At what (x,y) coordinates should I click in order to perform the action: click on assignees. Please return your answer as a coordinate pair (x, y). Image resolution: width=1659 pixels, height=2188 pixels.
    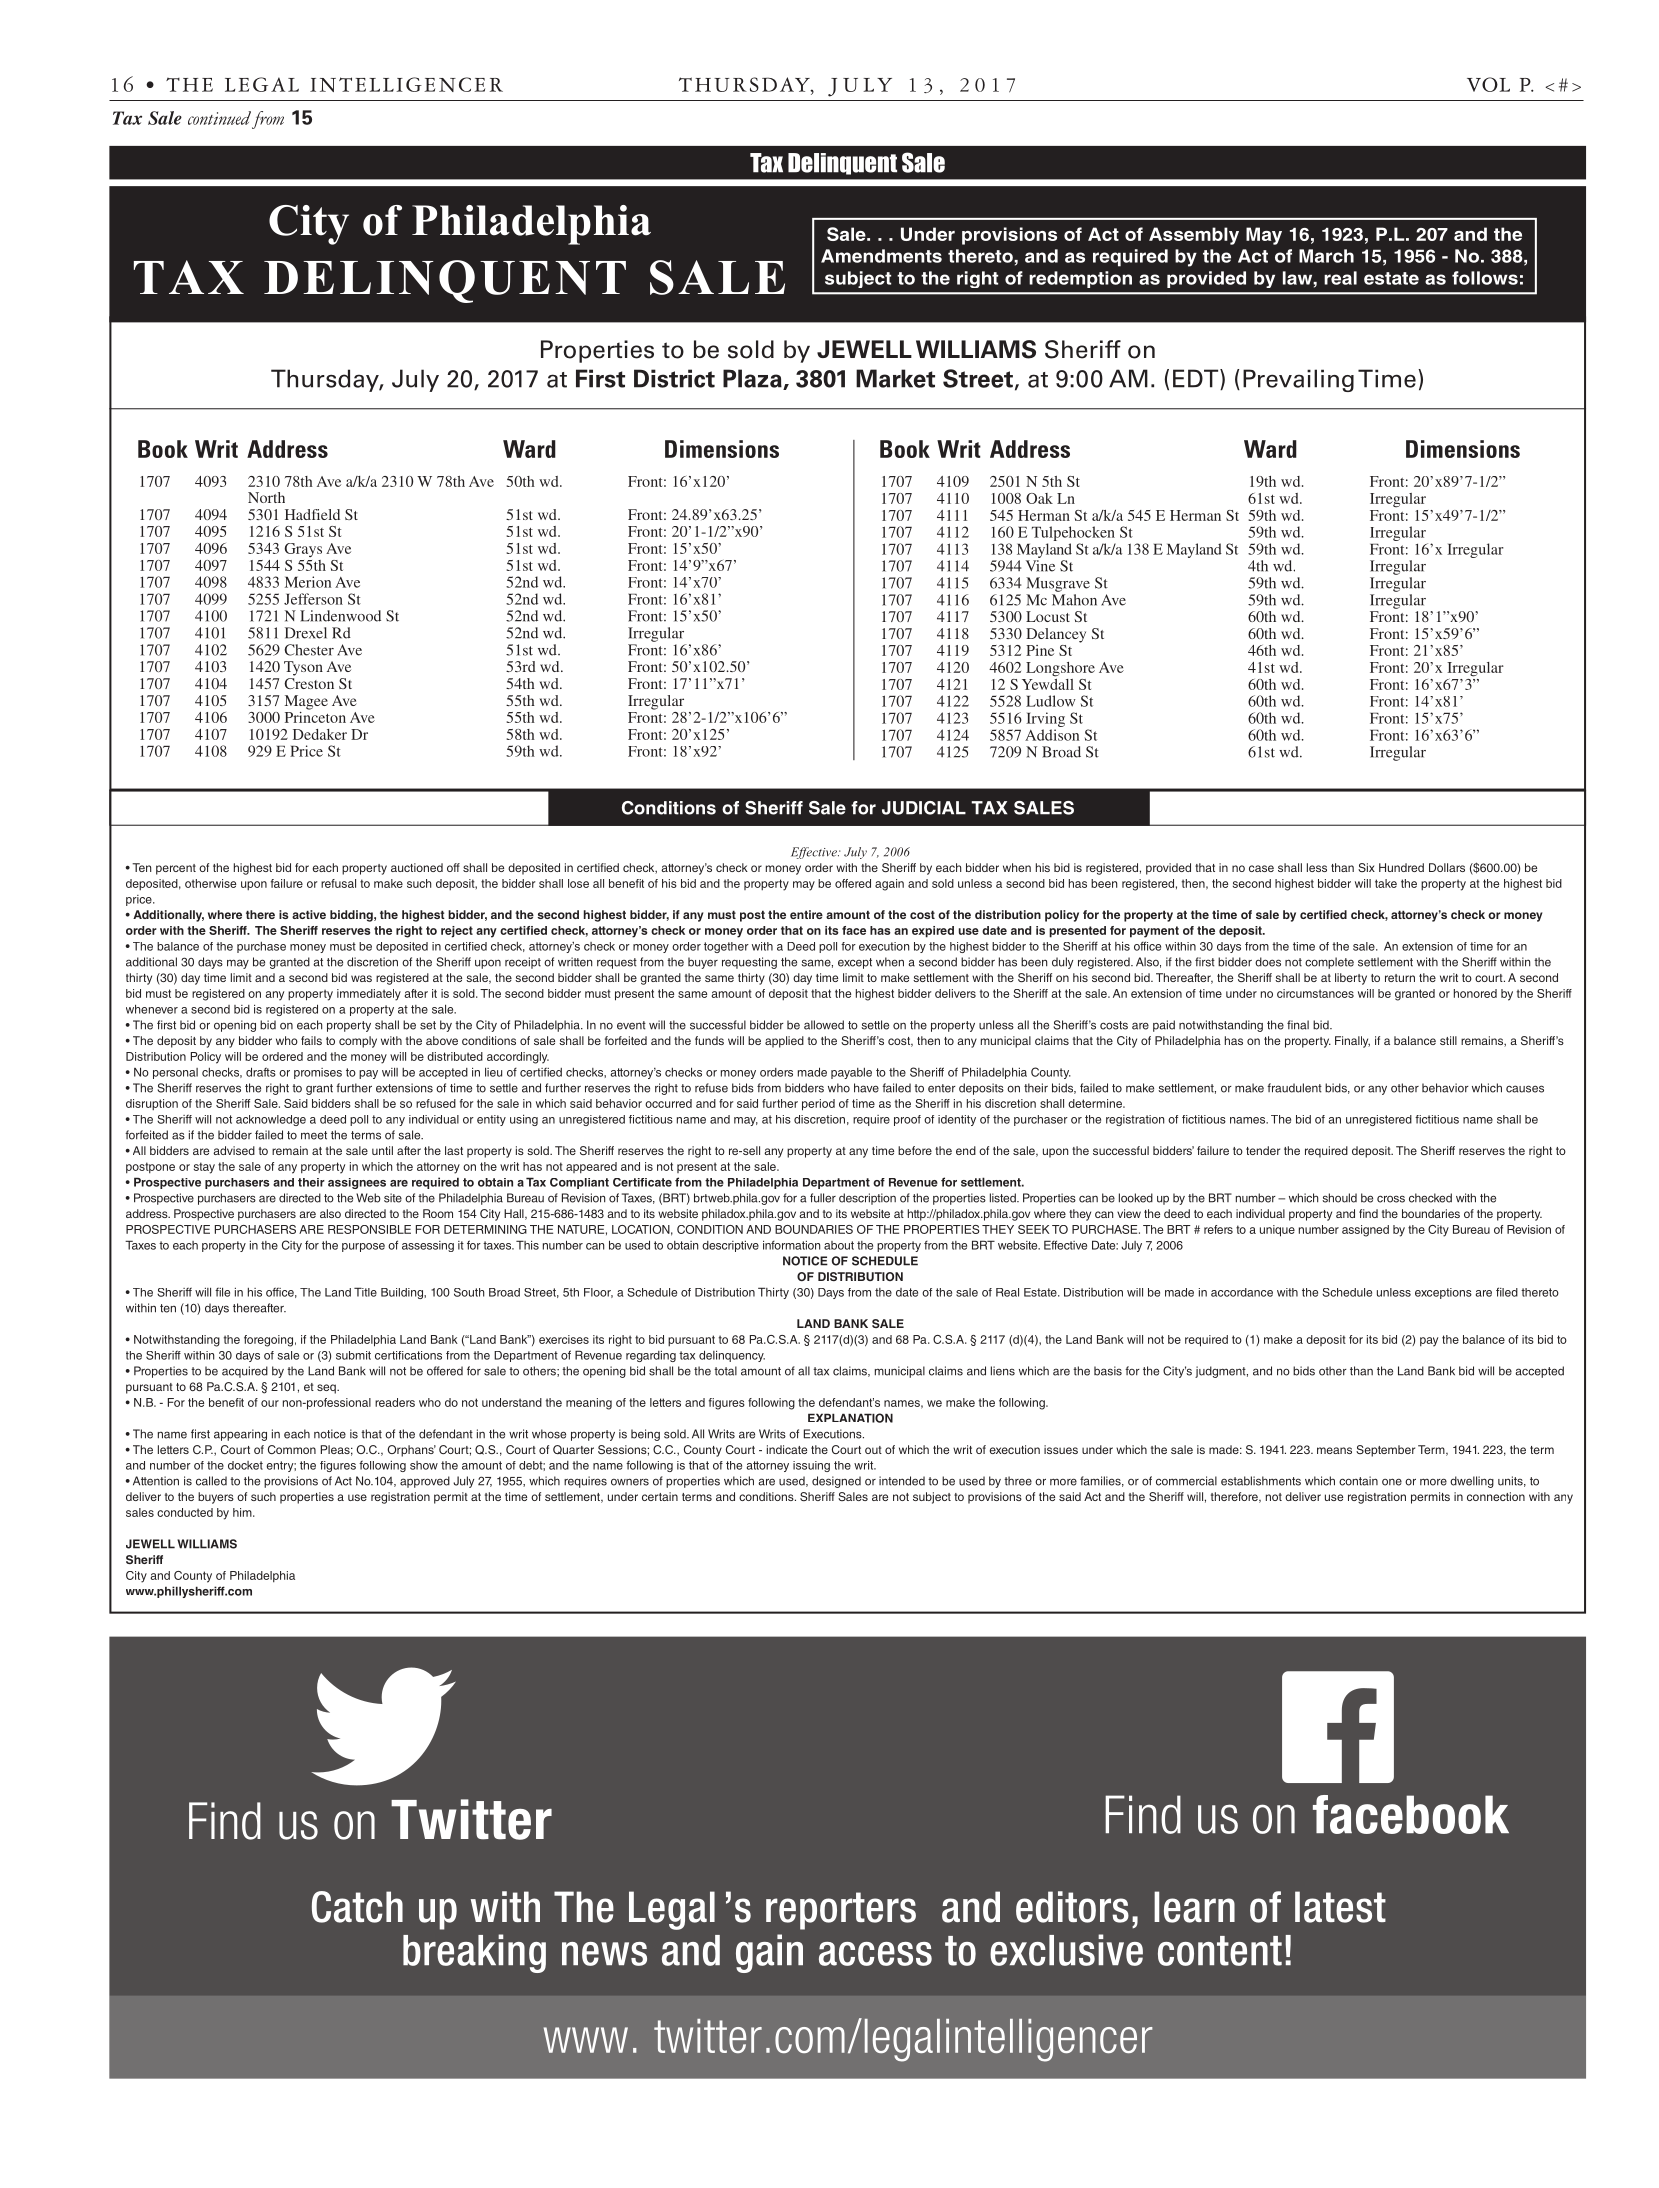
    Looking at the image, I should click on (357, 1183).
